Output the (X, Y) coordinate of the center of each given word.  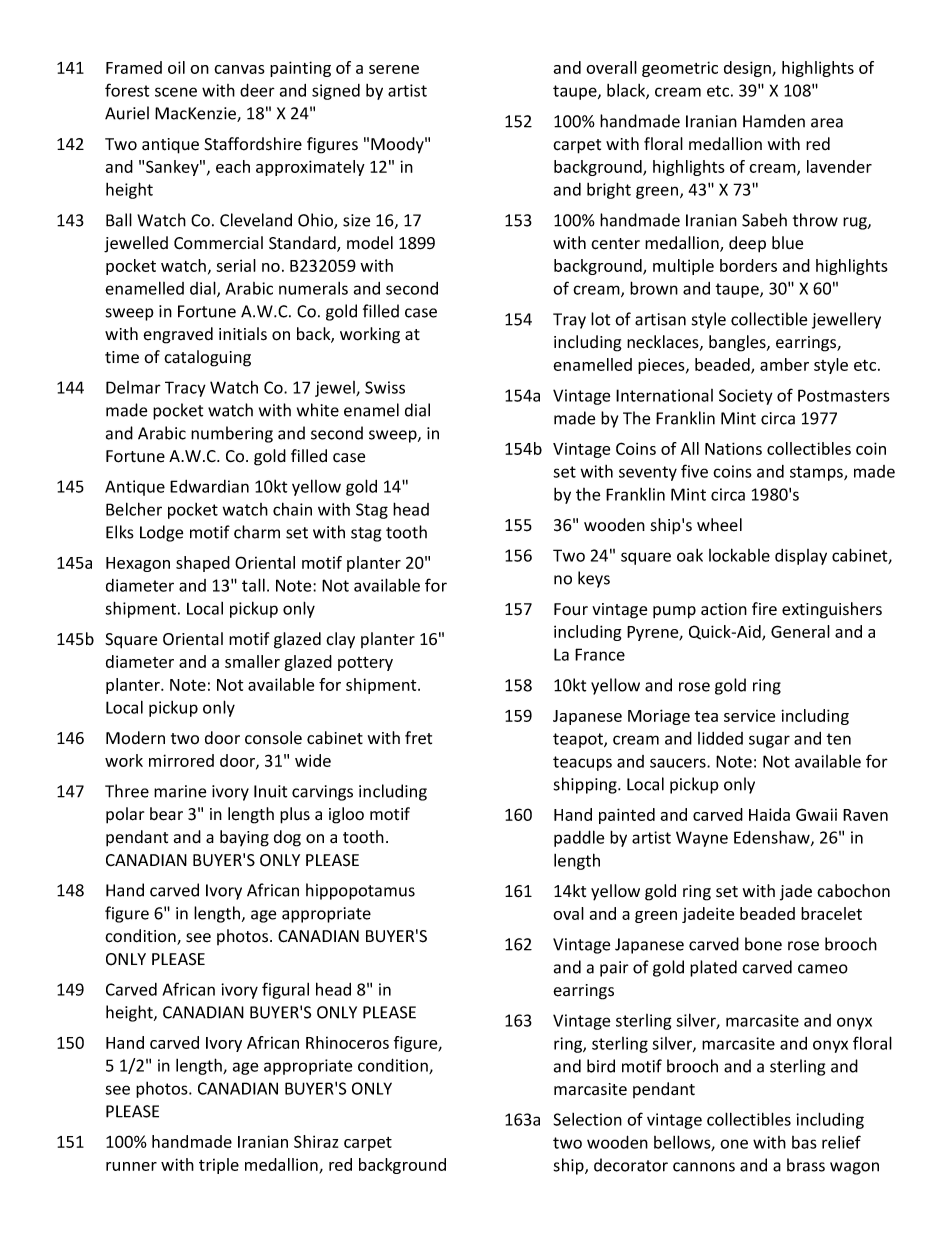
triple (219, 1166)
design (748, 69)
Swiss (385, 387)
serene (394, 69)
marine (180, 791)
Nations (733, 448)
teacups (582, 763)
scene (176, 92)
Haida (769, 814)
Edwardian (209, 486)
